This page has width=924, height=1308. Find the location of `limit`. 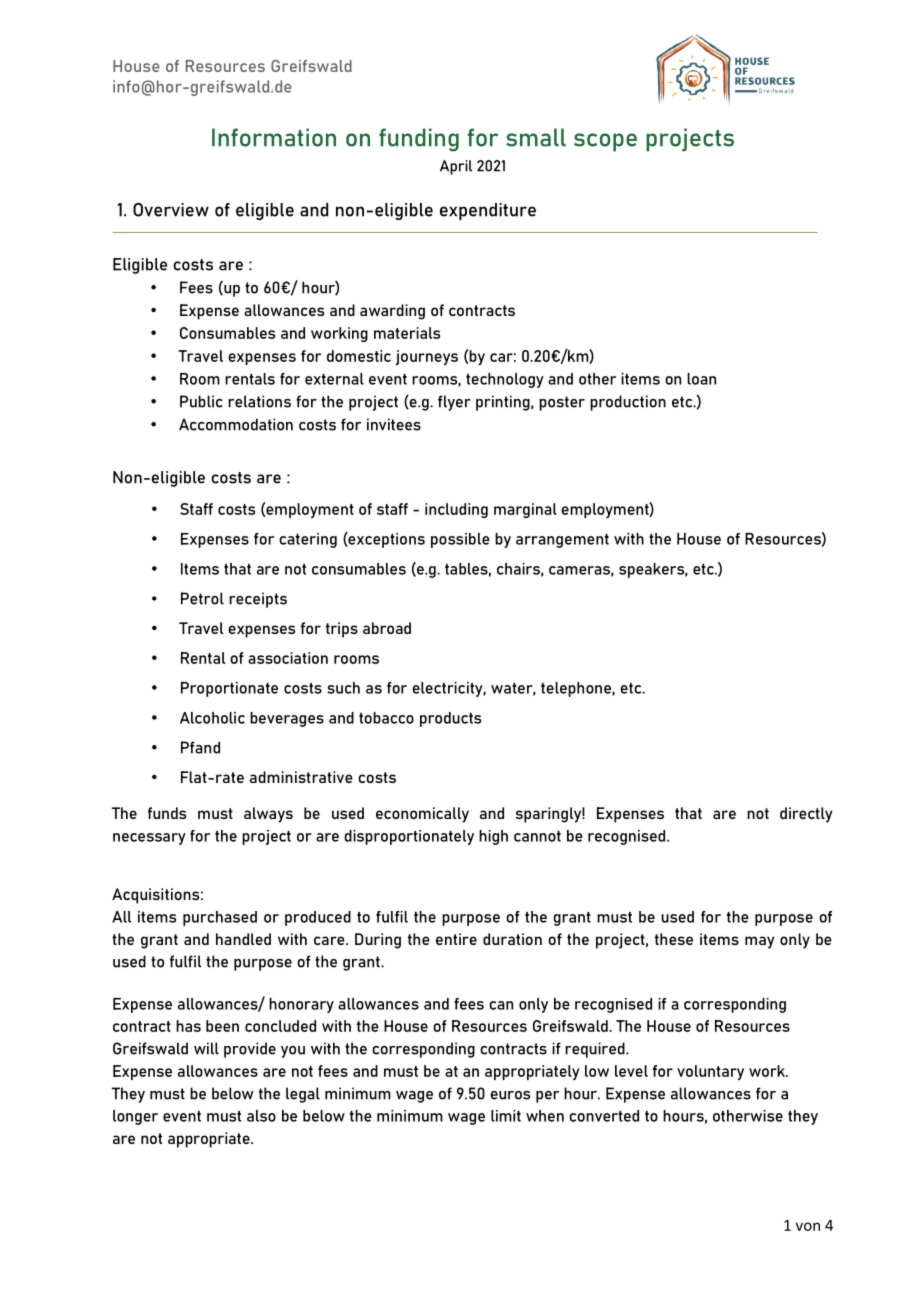

limit is located at coordinates (506, 1116).
